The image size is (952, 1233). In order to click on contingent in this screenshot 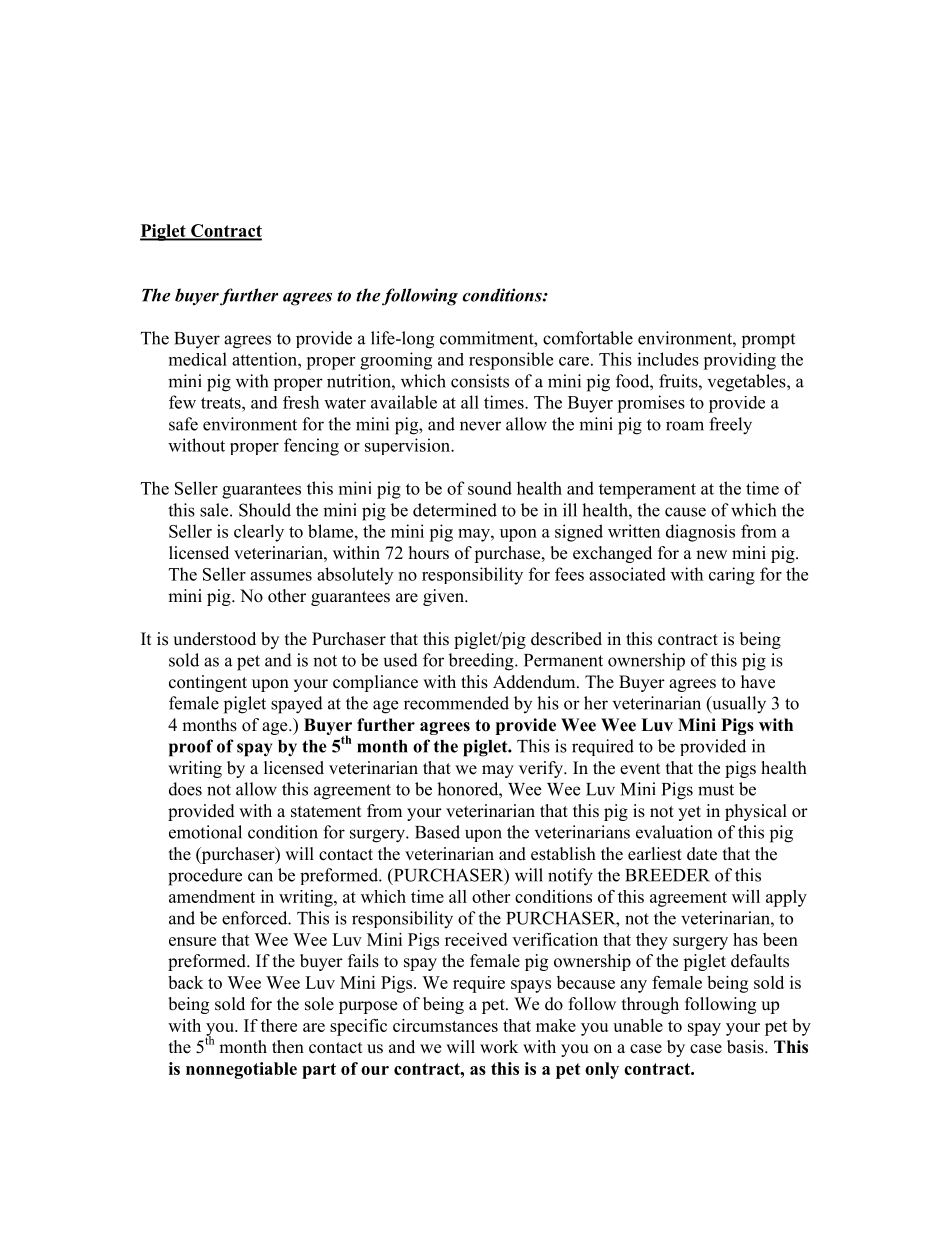, I will do `click(208, 683)`.
